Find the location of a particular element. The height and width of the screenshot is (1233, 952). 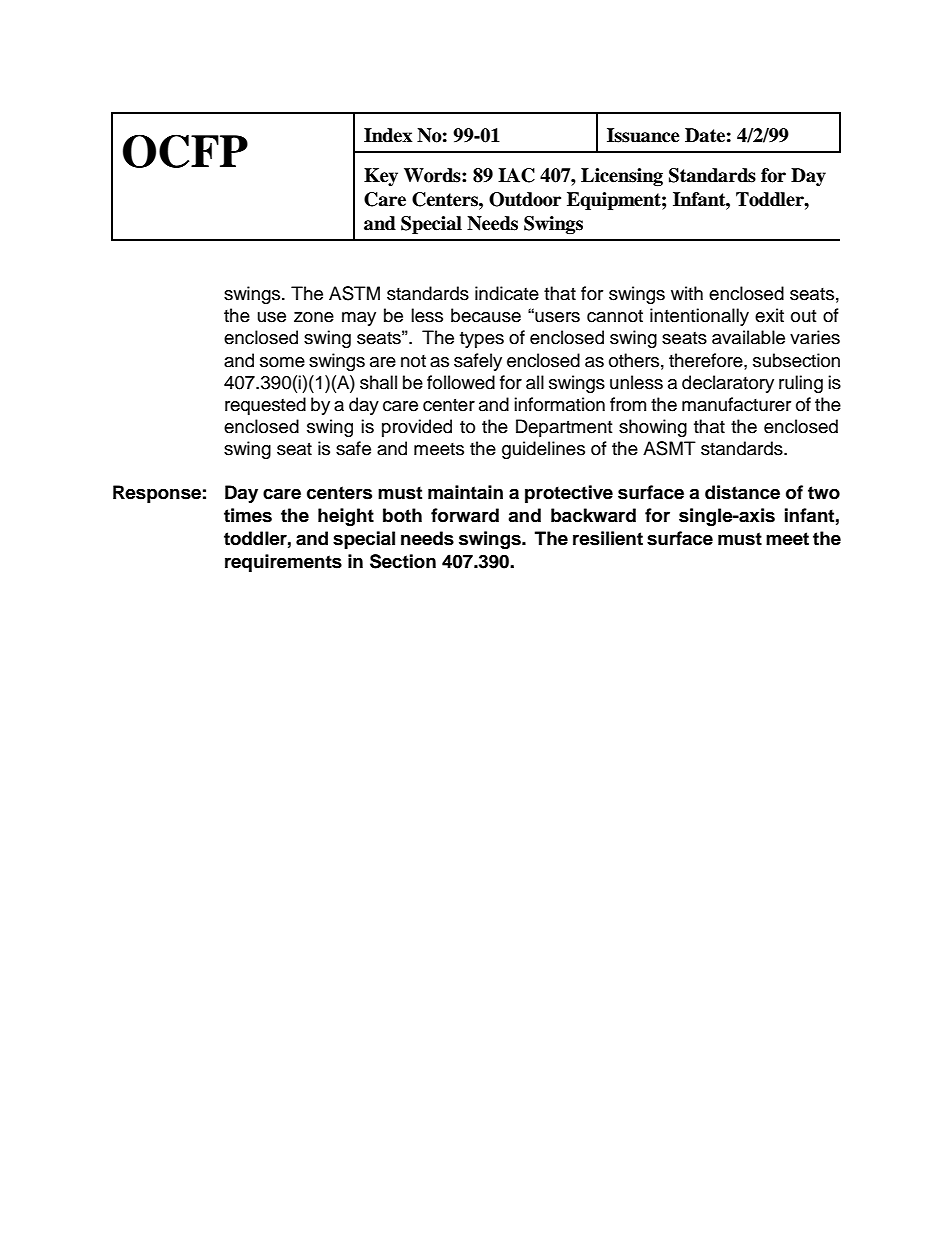

forward is located at coordinates (465, 515).
